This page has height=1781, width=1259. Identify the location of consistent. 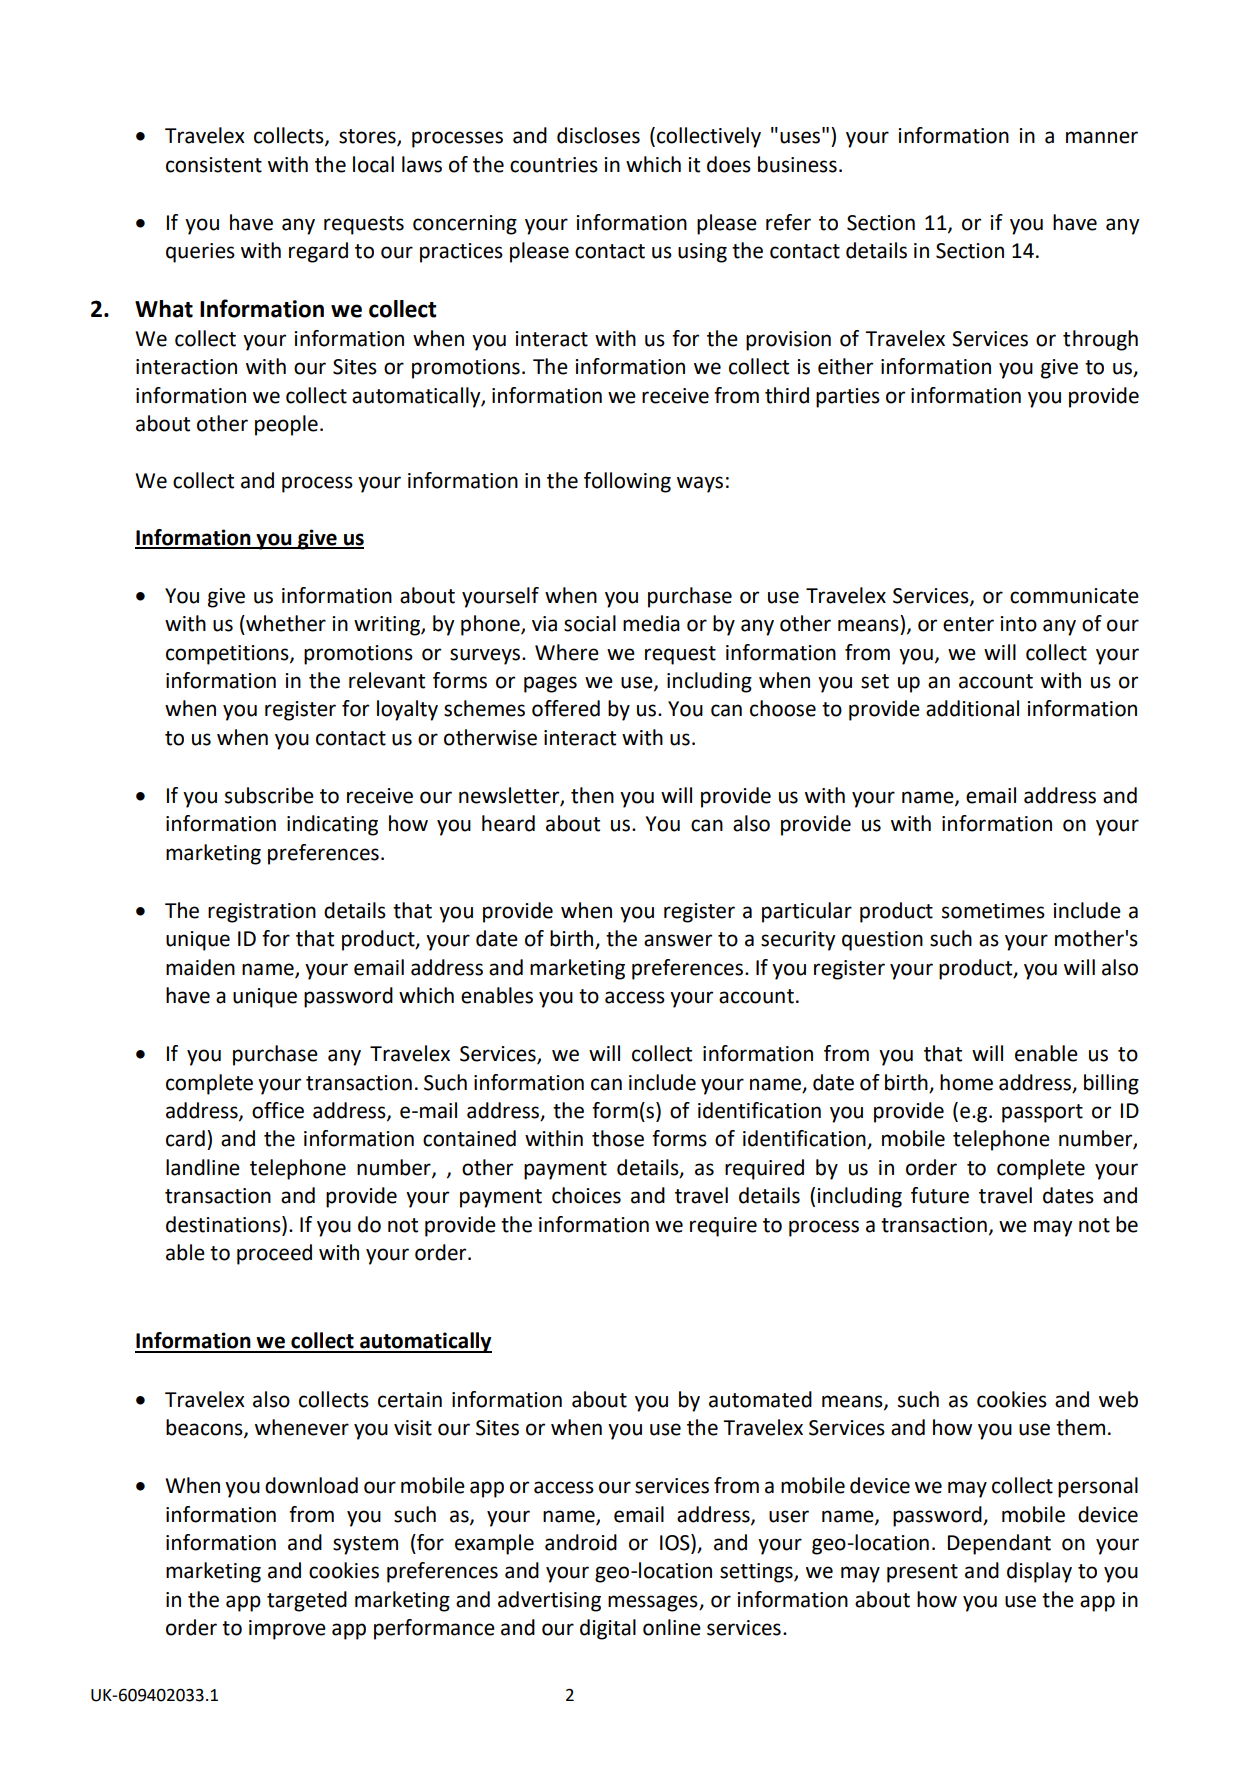
(214, 165).
